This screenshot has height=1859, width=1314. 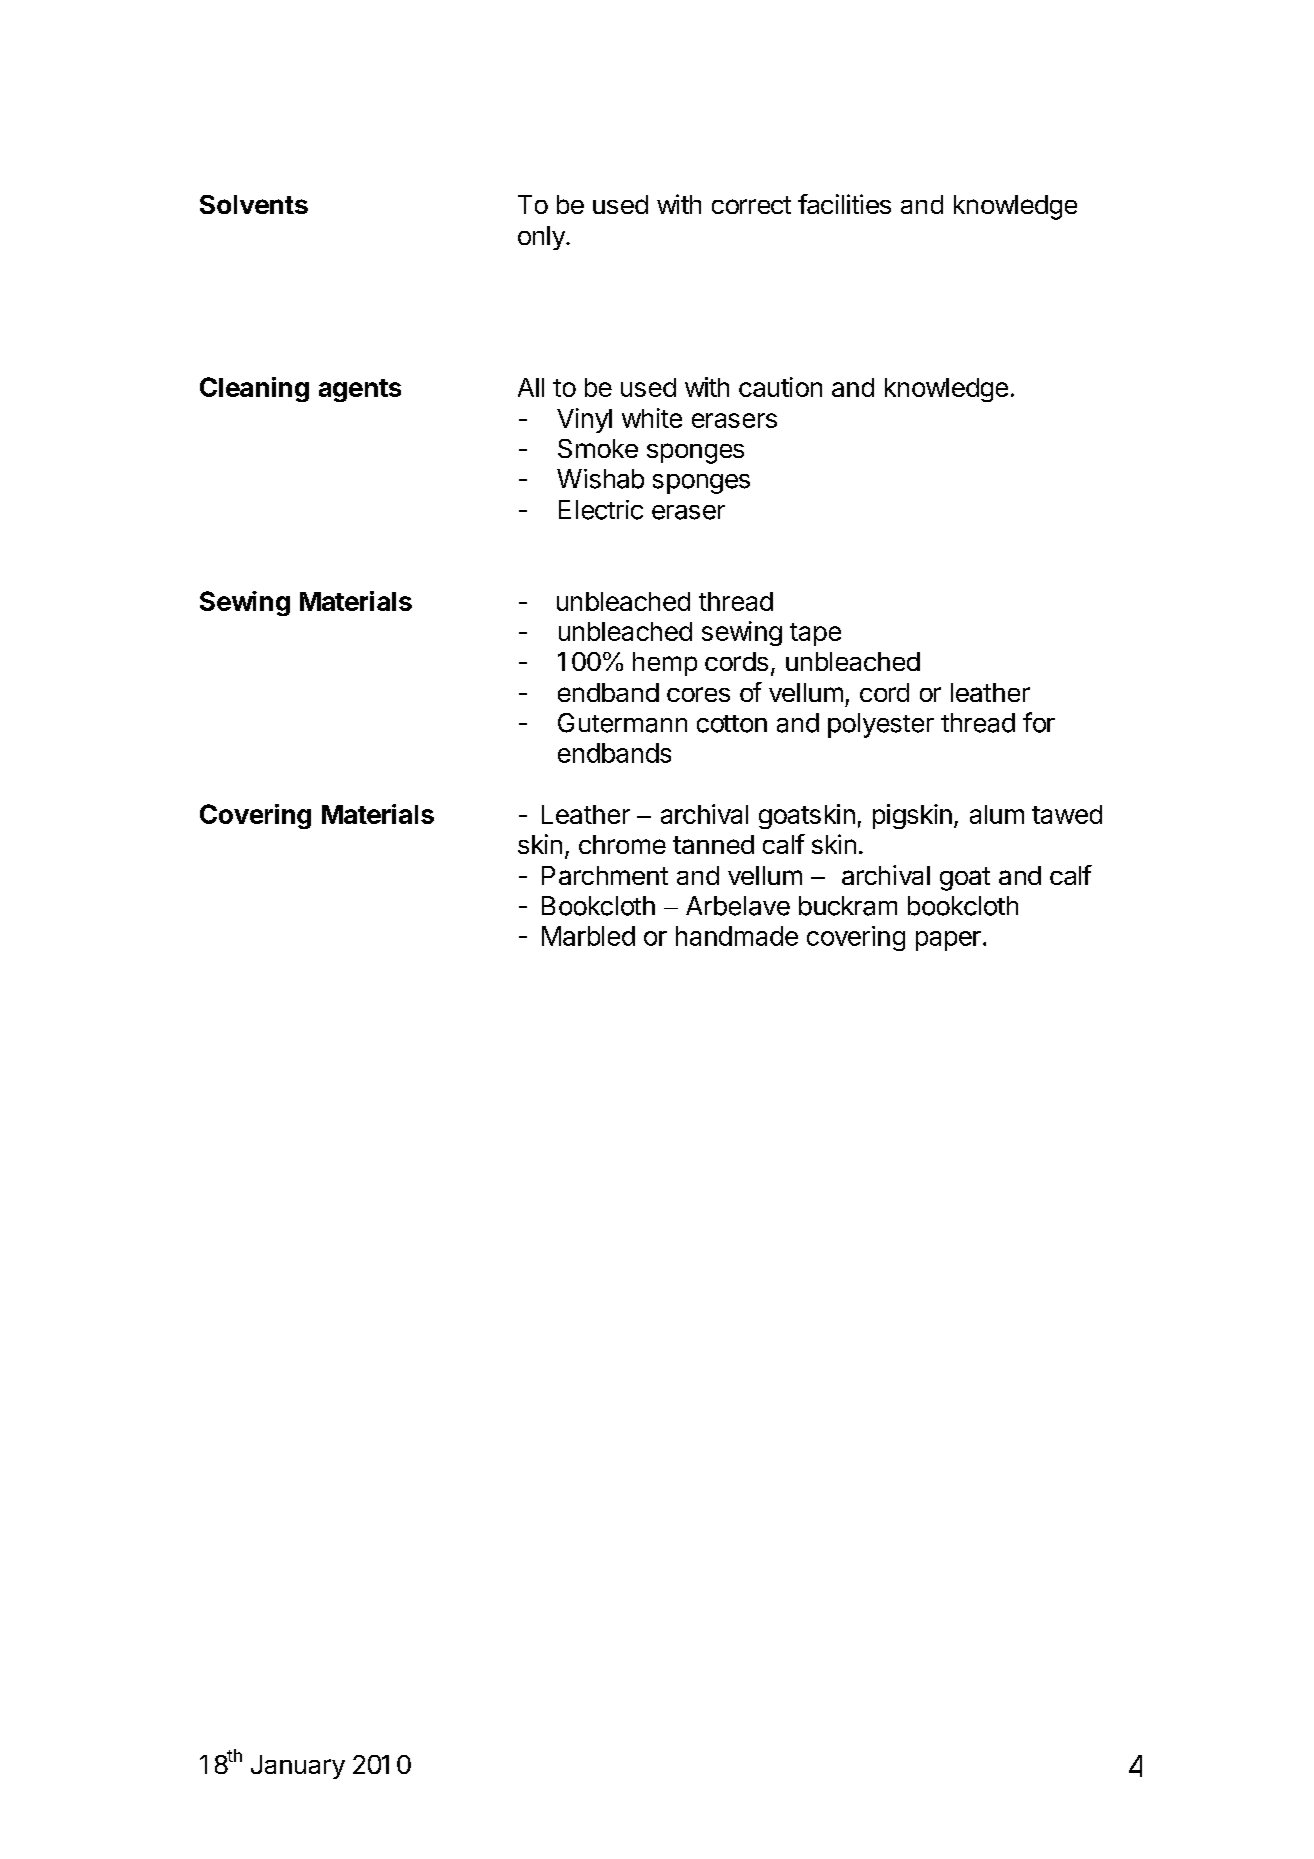 What do you see at coordinates (254, 204) in the screenshot?
I see `Solvents` at bounding box center [254, 204].
